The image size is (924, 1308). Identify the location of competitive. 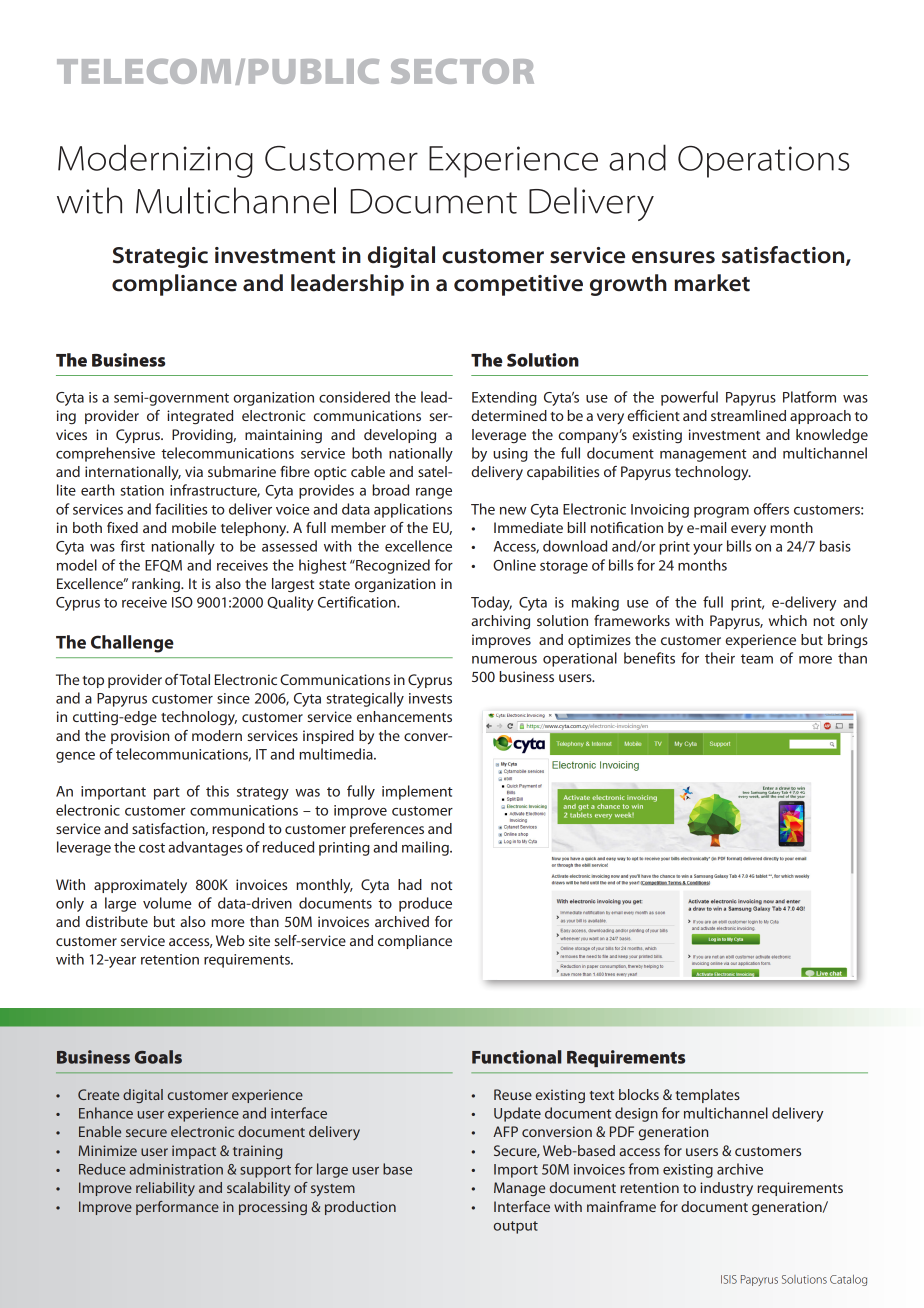
(518, 285).
